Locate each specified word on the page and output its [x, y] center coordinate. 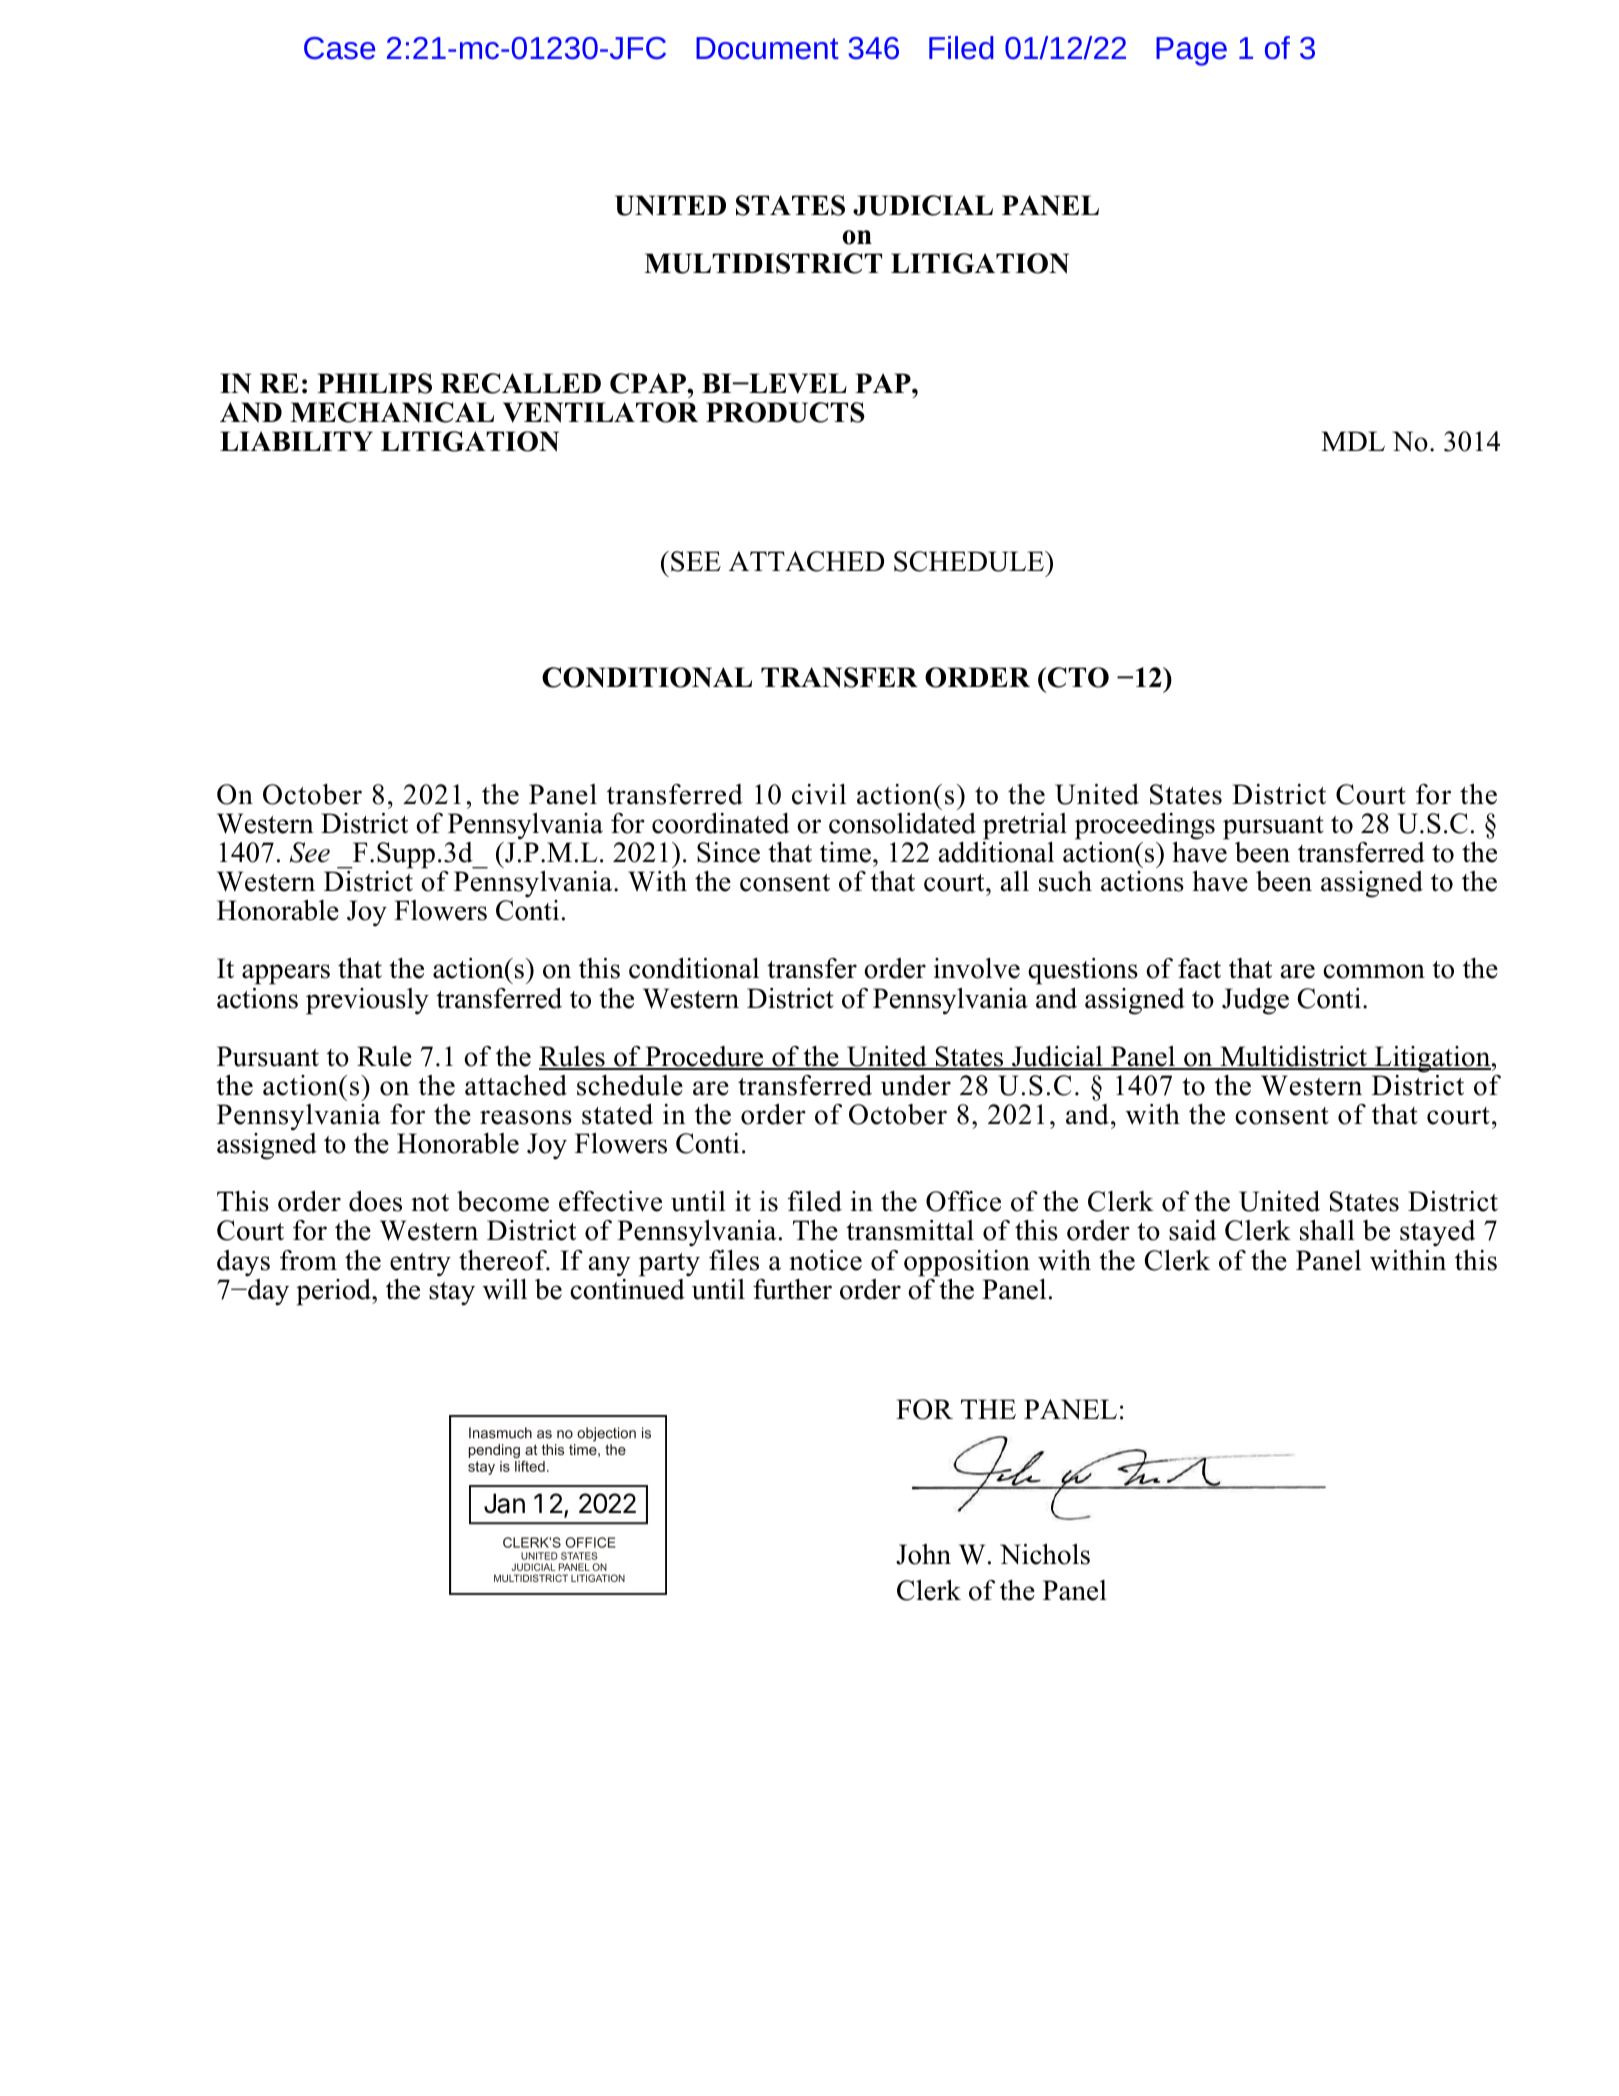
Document [767, 48]
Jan [504, 1503]
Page [1191, 51]
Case [339, 48]
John [923, 1554]
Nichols [1045, 1554]
